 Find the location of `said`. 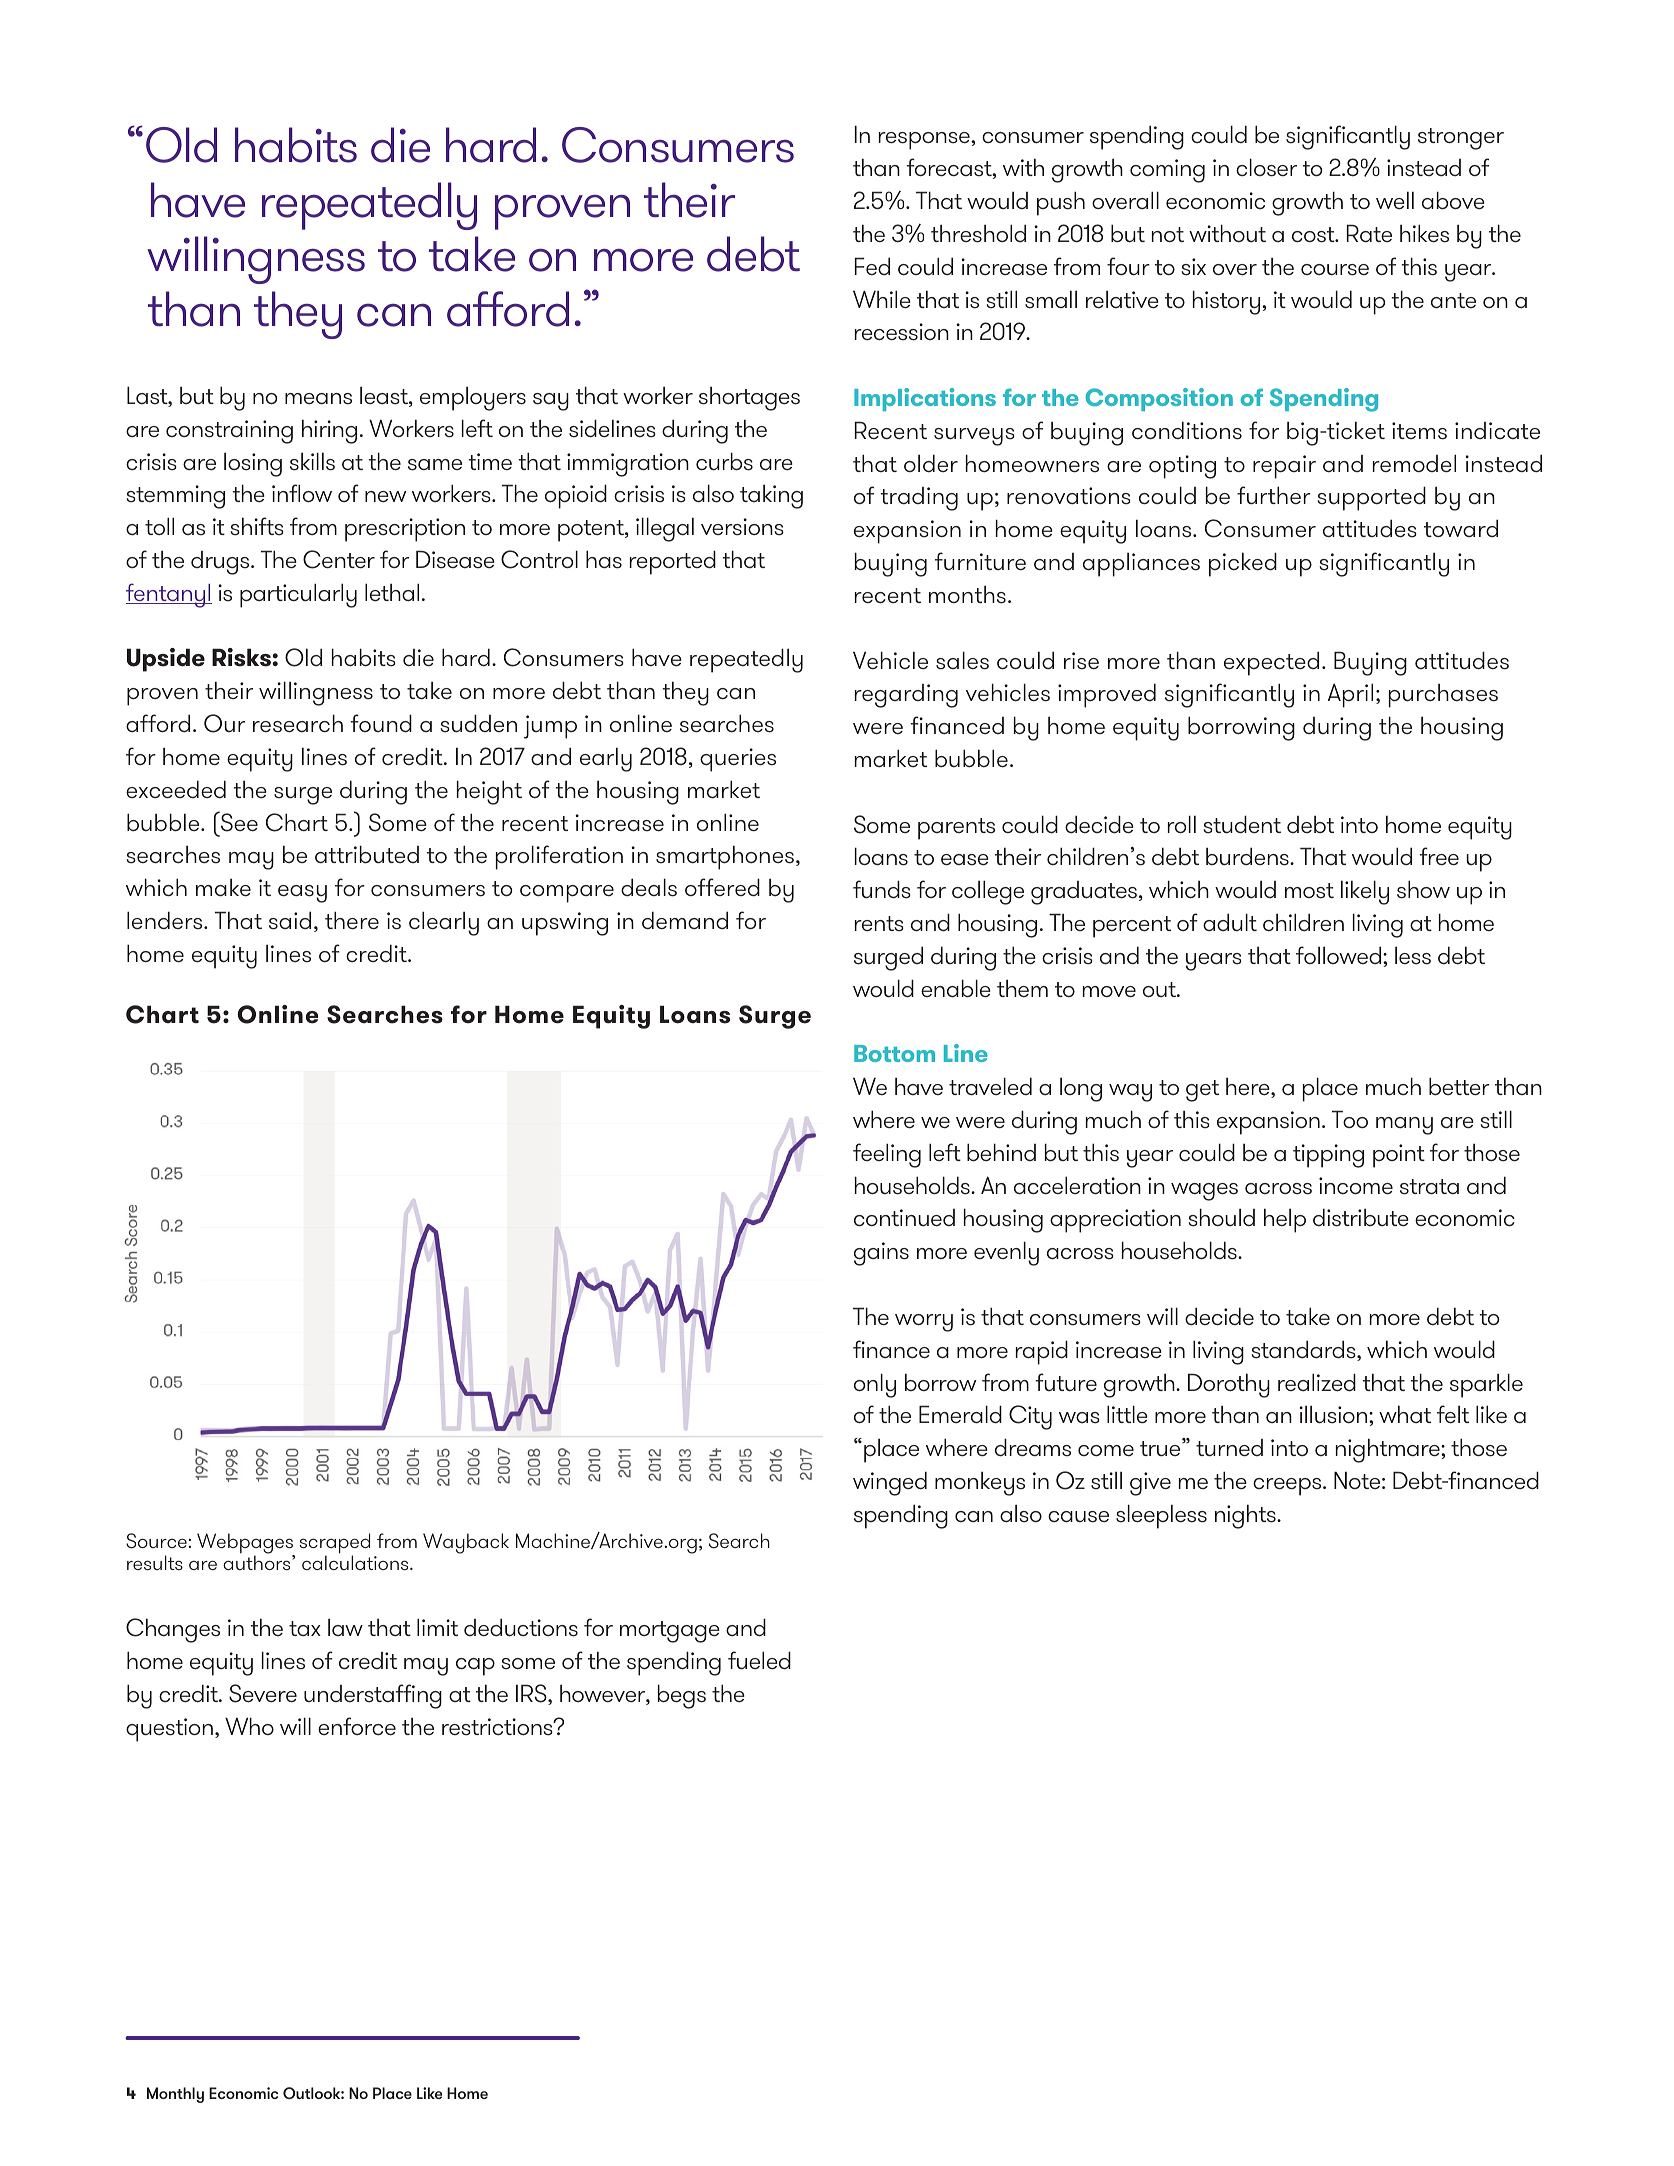

said is located at coordinates (290, 920).
